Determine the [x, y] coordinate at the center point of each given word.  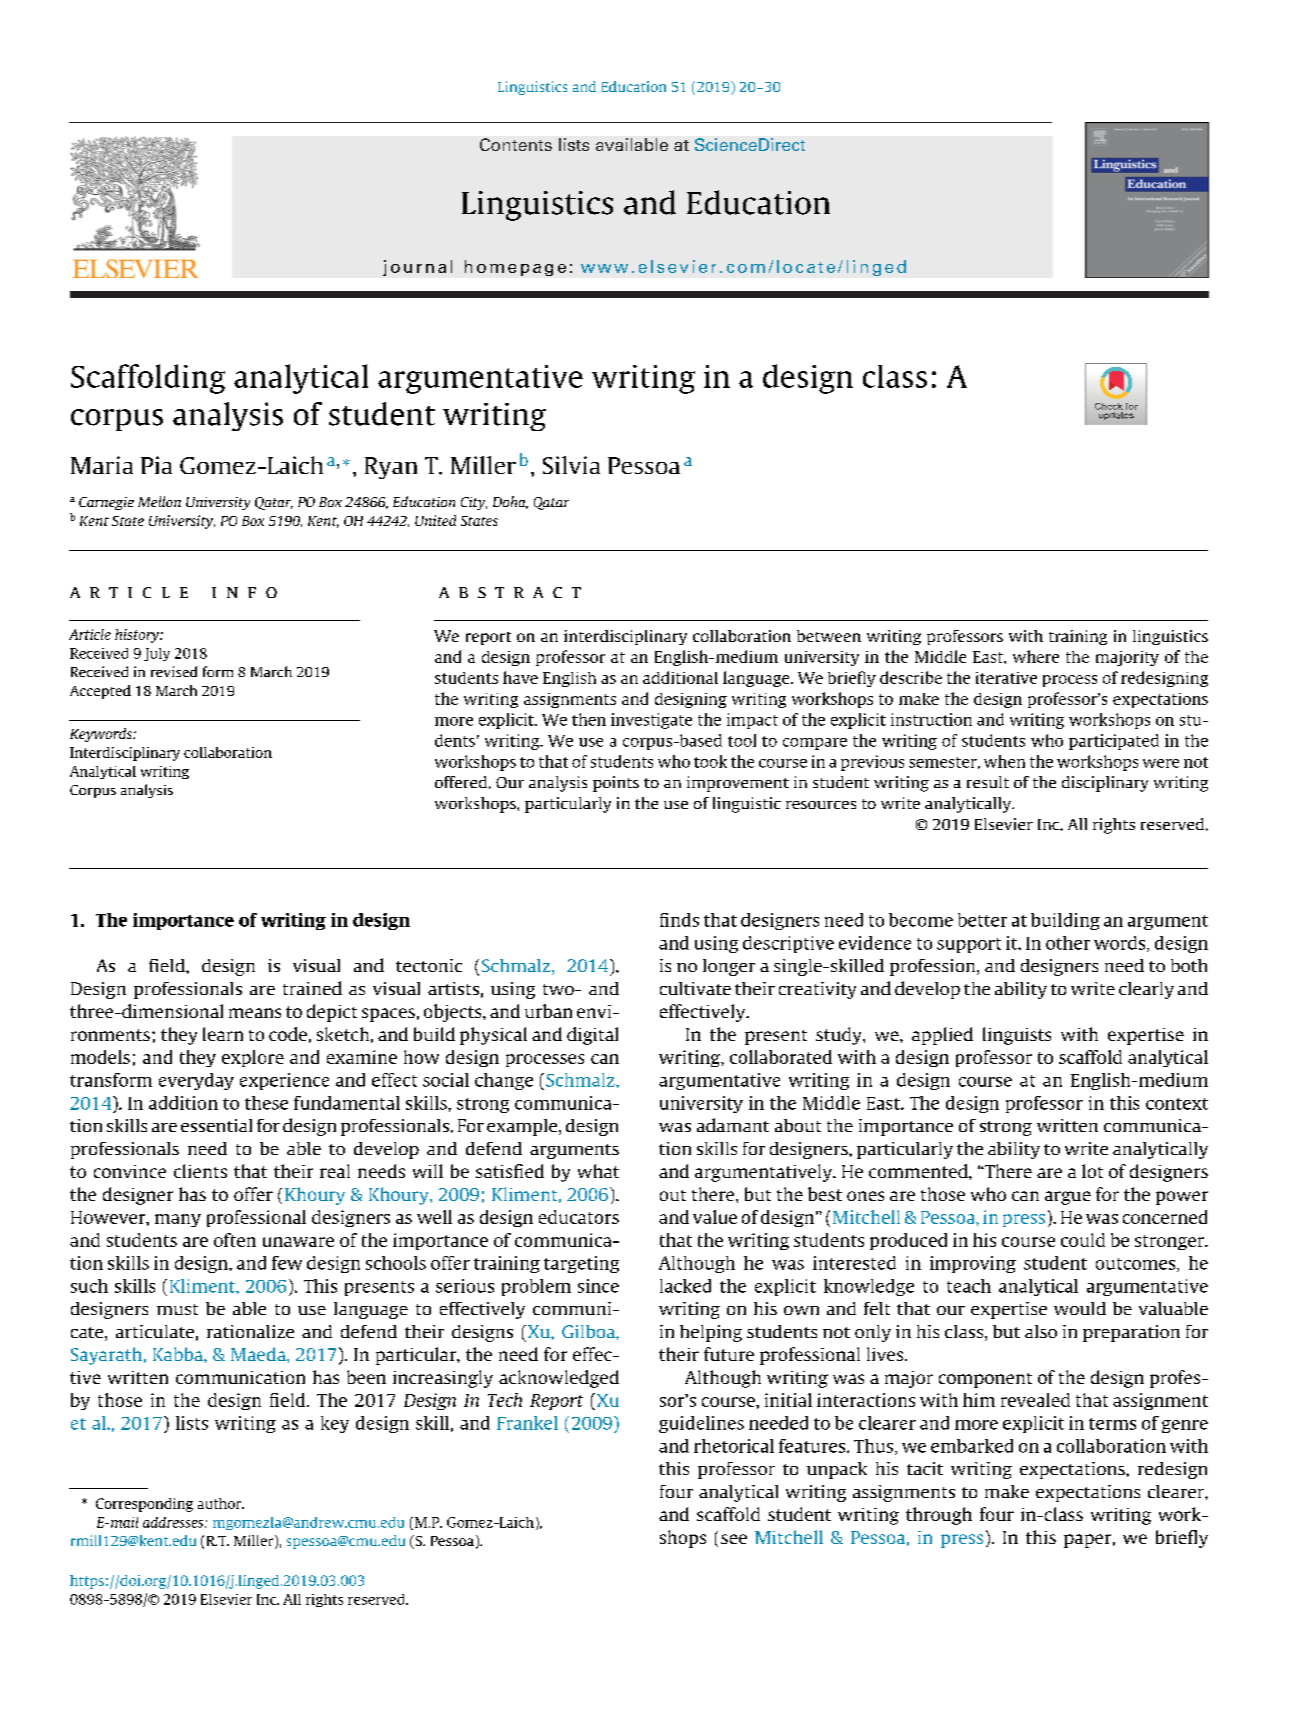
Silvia [571, 465]
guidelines [701, 1424]
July [157, 654]
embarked [972, 1446]
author [221, 1503]
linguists [1017, 1036]
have [520, 677]
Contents [516, 144]
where [1036, 656]
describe [911, 677]
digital [592, 1036]
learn [223, 1034]
